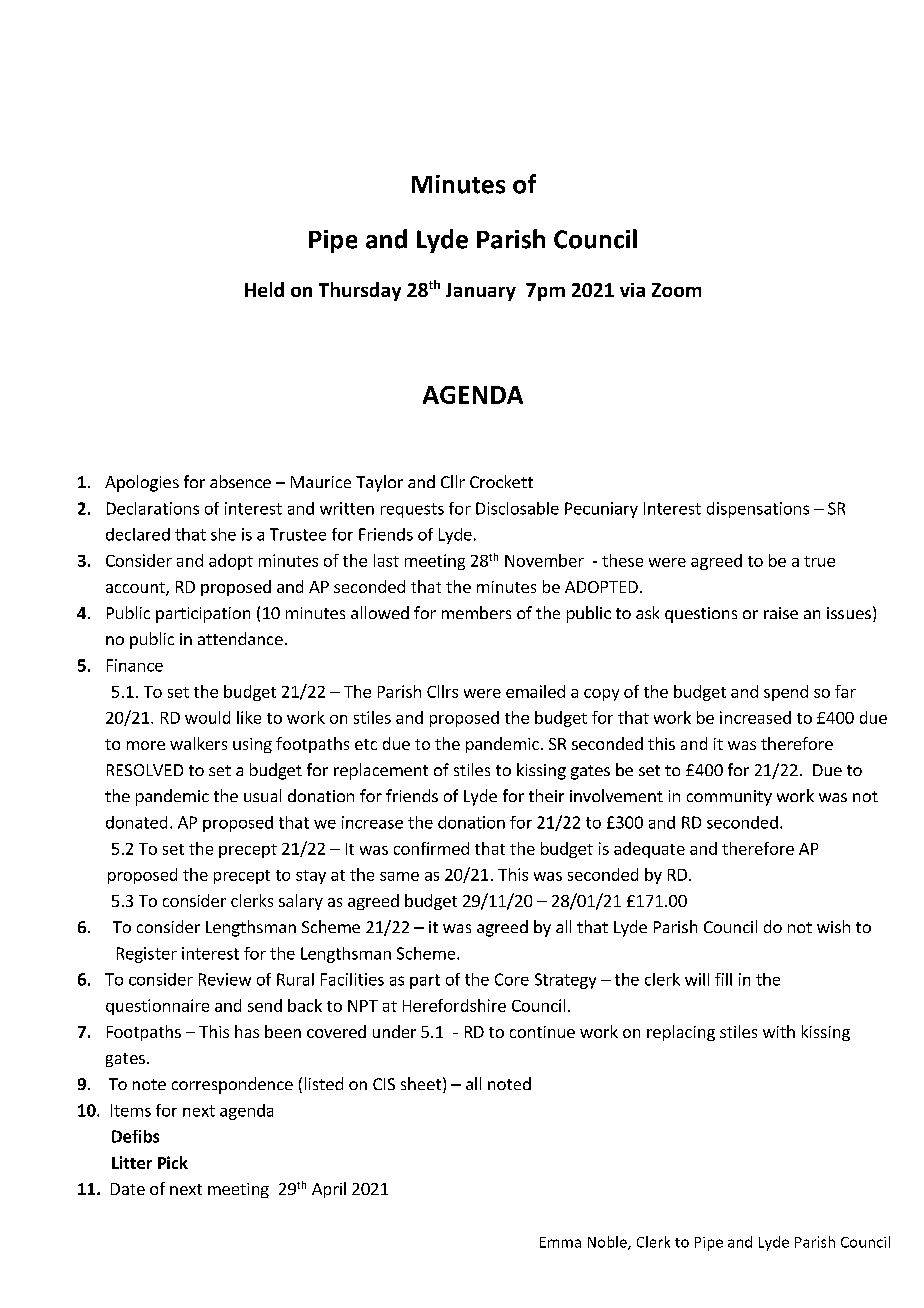 Image resolution: width=924 pixels, height=1308 pixels. I want to click on January, so click(481, 292).
